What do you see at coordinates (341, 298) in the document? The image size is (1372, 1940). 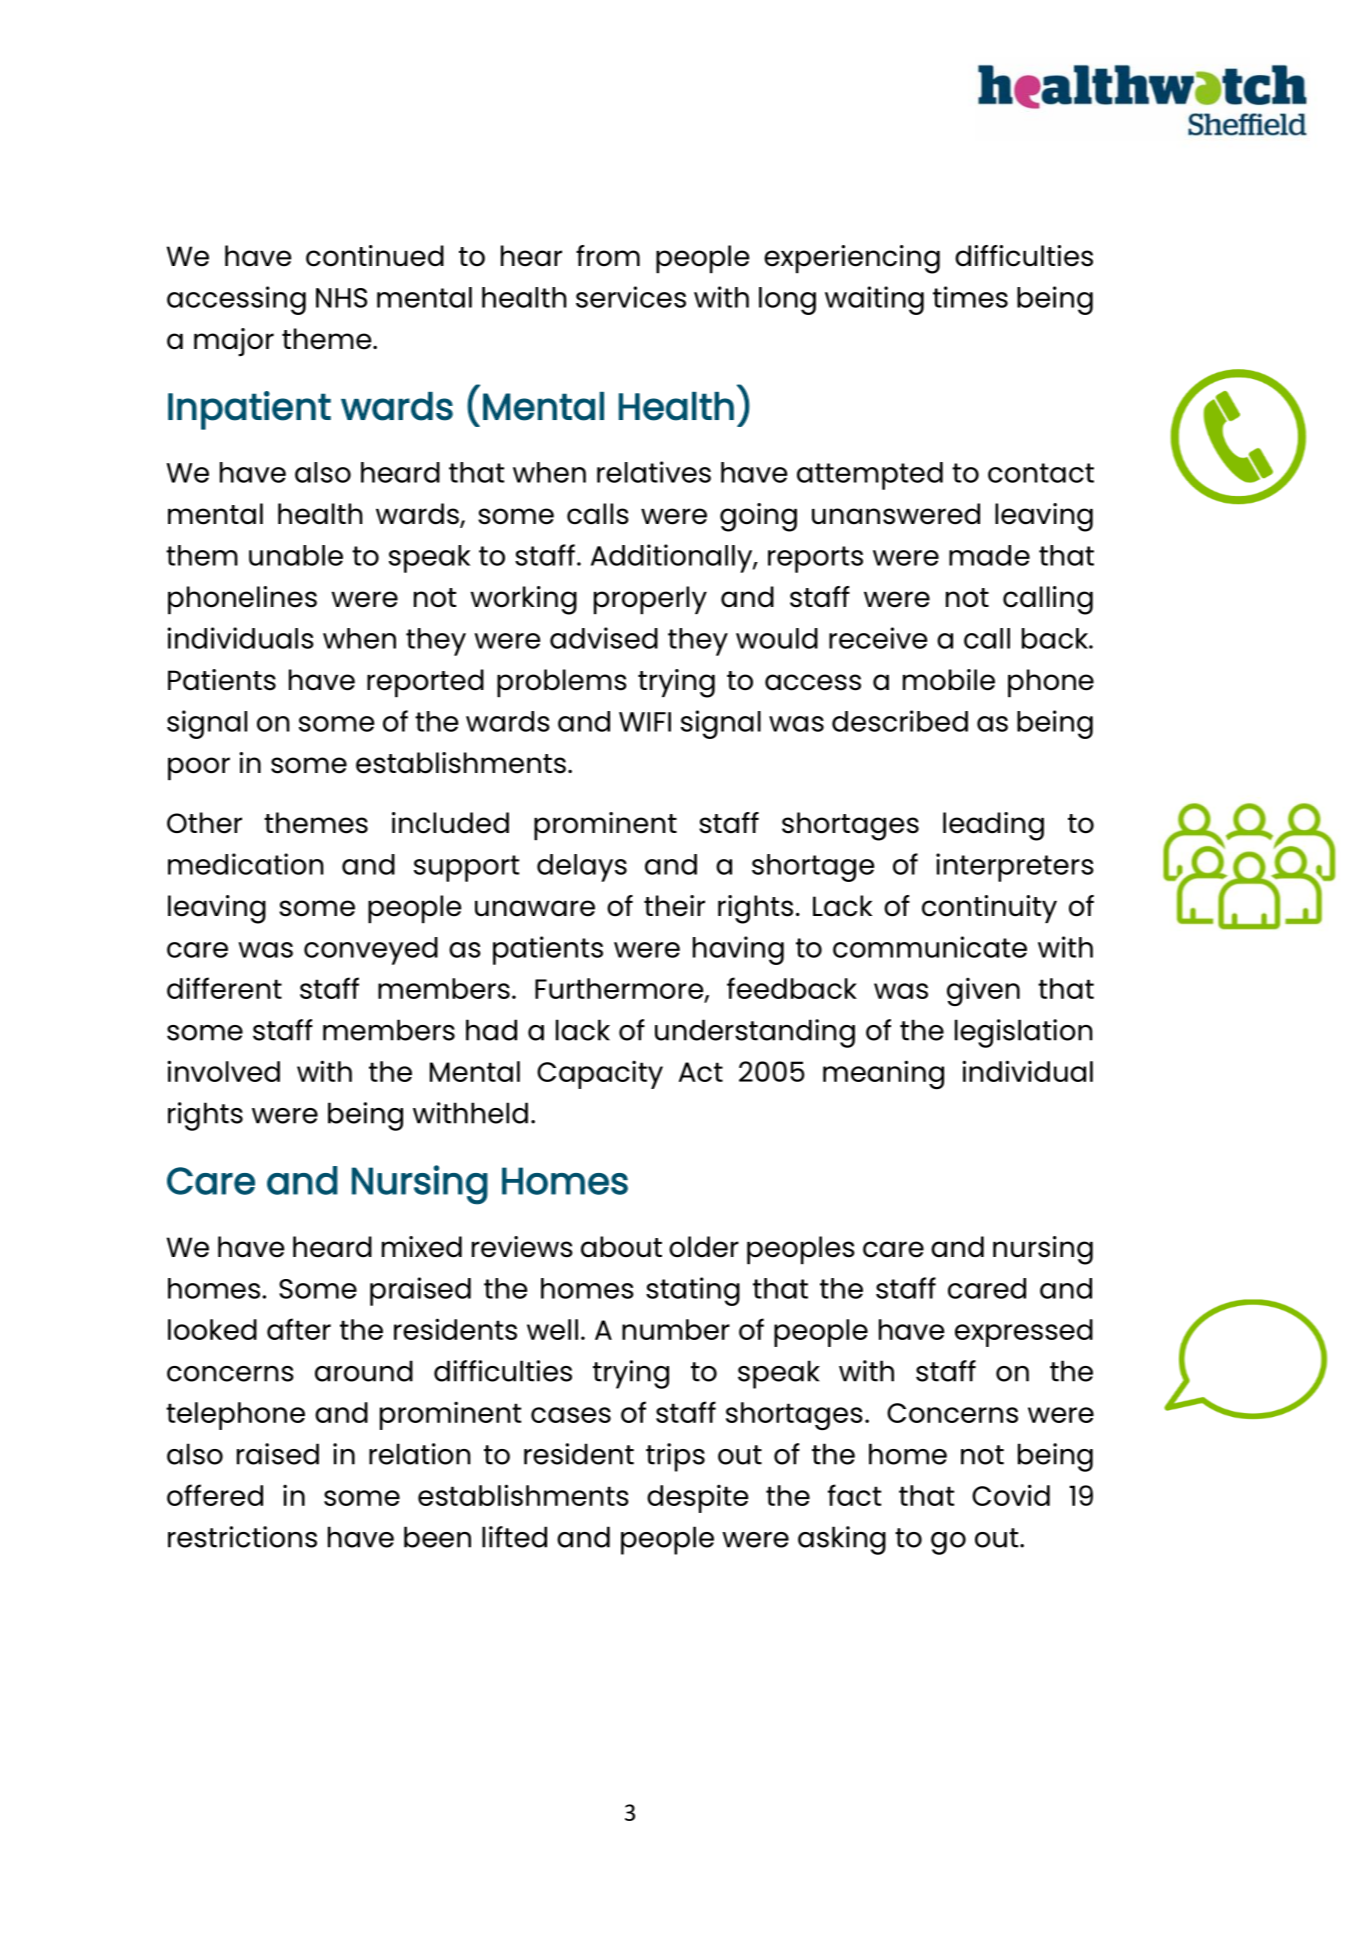 I see `NHS` at bounding box center [341, 298].
